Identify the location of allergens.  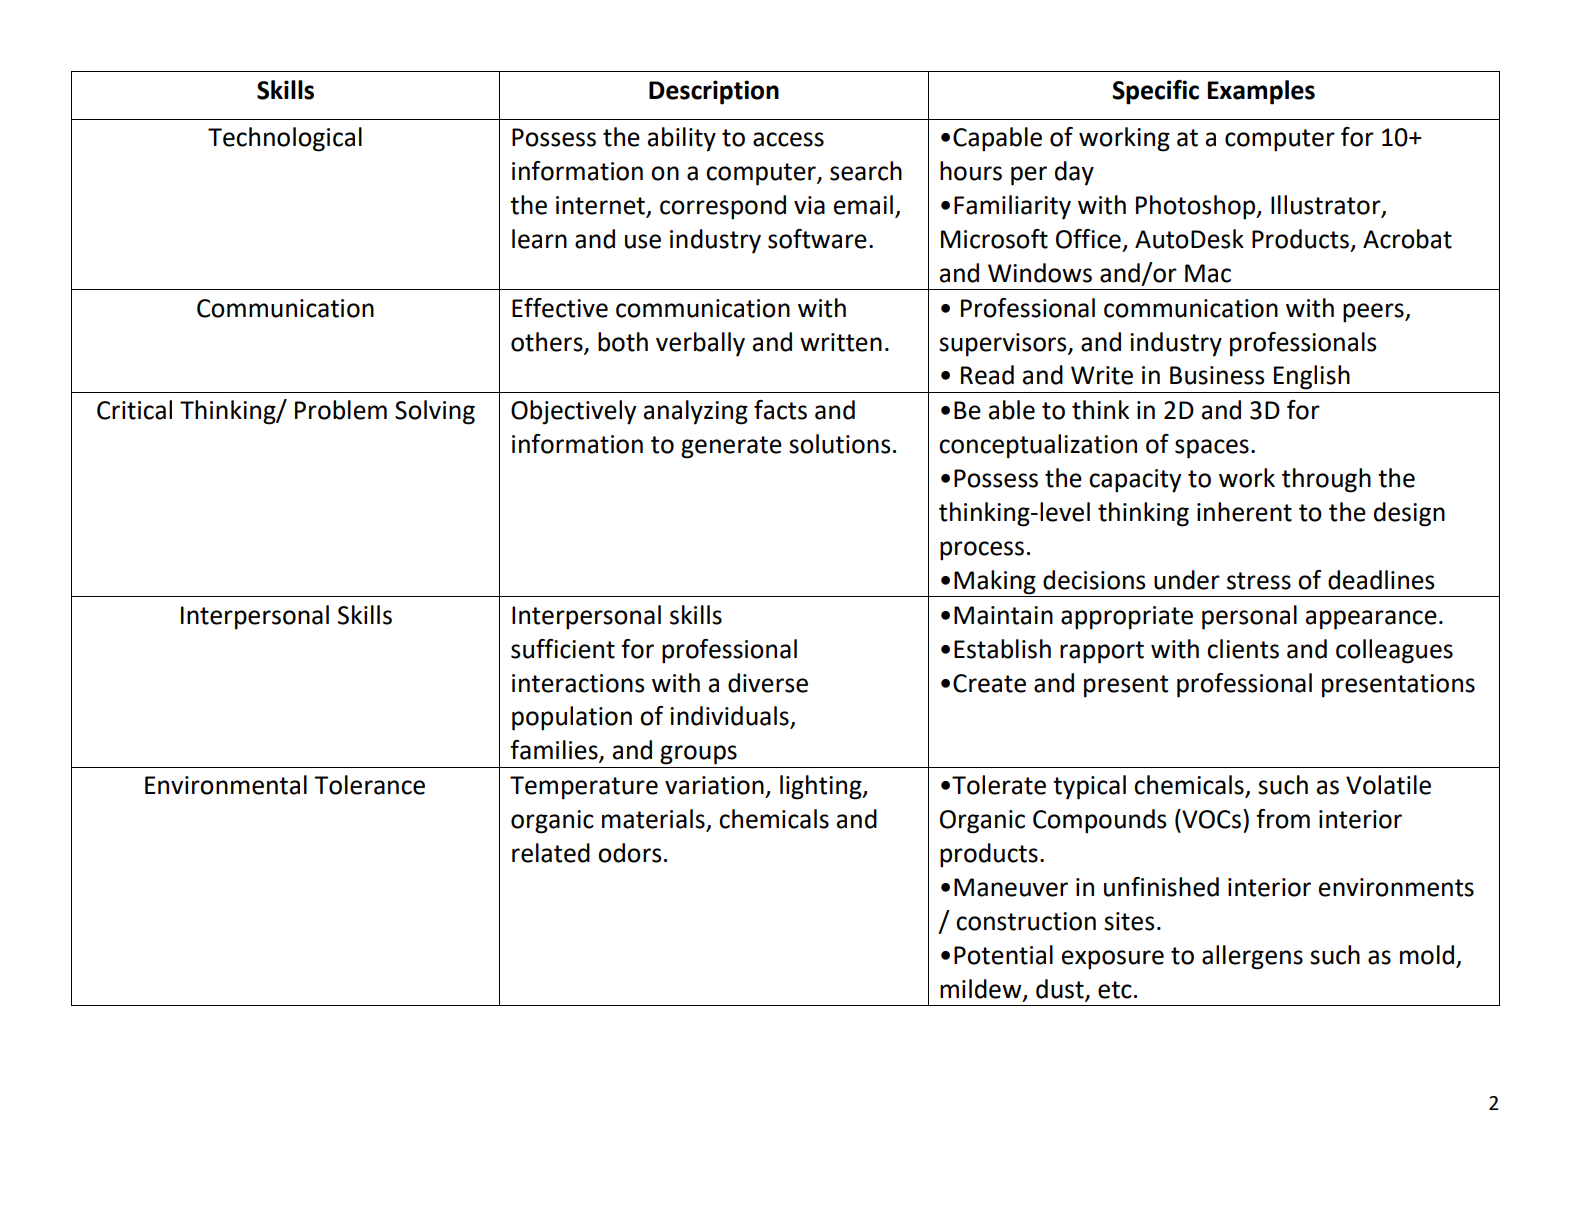
(1252, 957).
